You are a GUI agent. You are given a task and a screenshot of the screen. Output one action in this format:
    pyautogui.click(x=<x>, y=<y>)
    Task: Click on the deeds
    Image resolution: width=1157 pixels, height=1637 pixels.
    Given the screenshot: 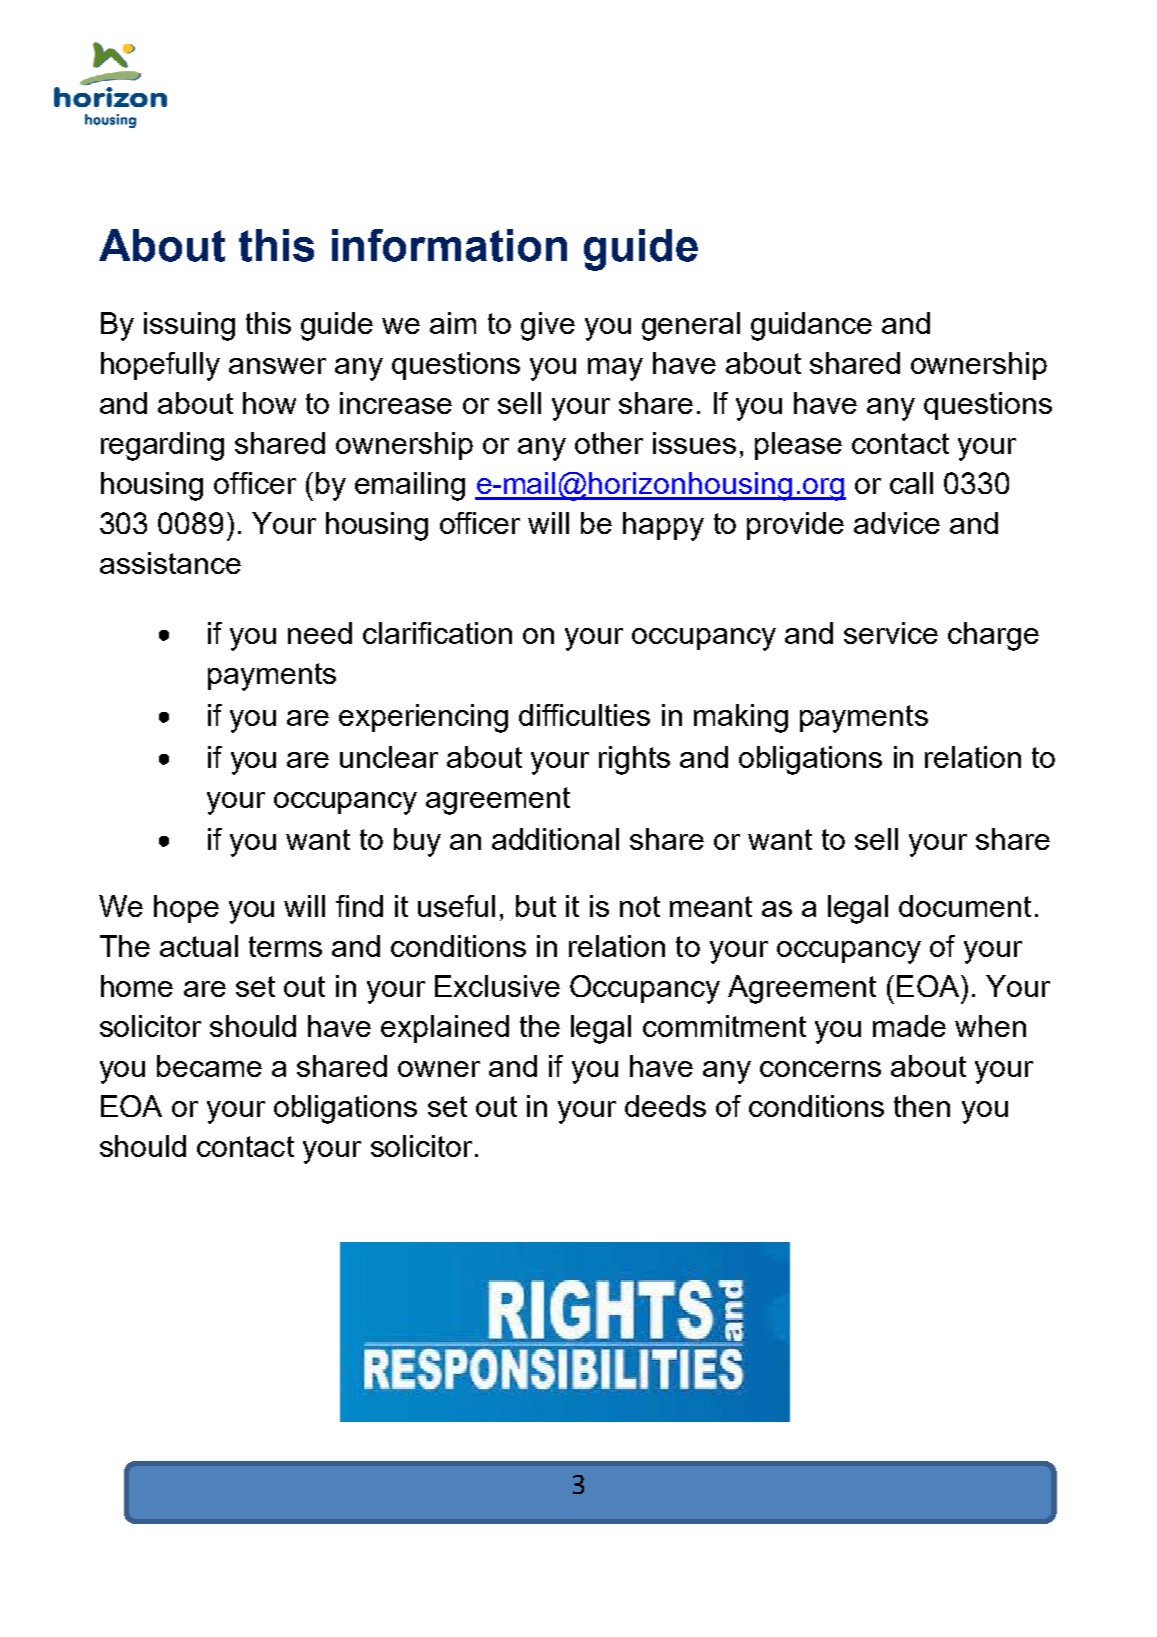 What is the action you would take?
    pyautogui.click(x=665, y=1106)
